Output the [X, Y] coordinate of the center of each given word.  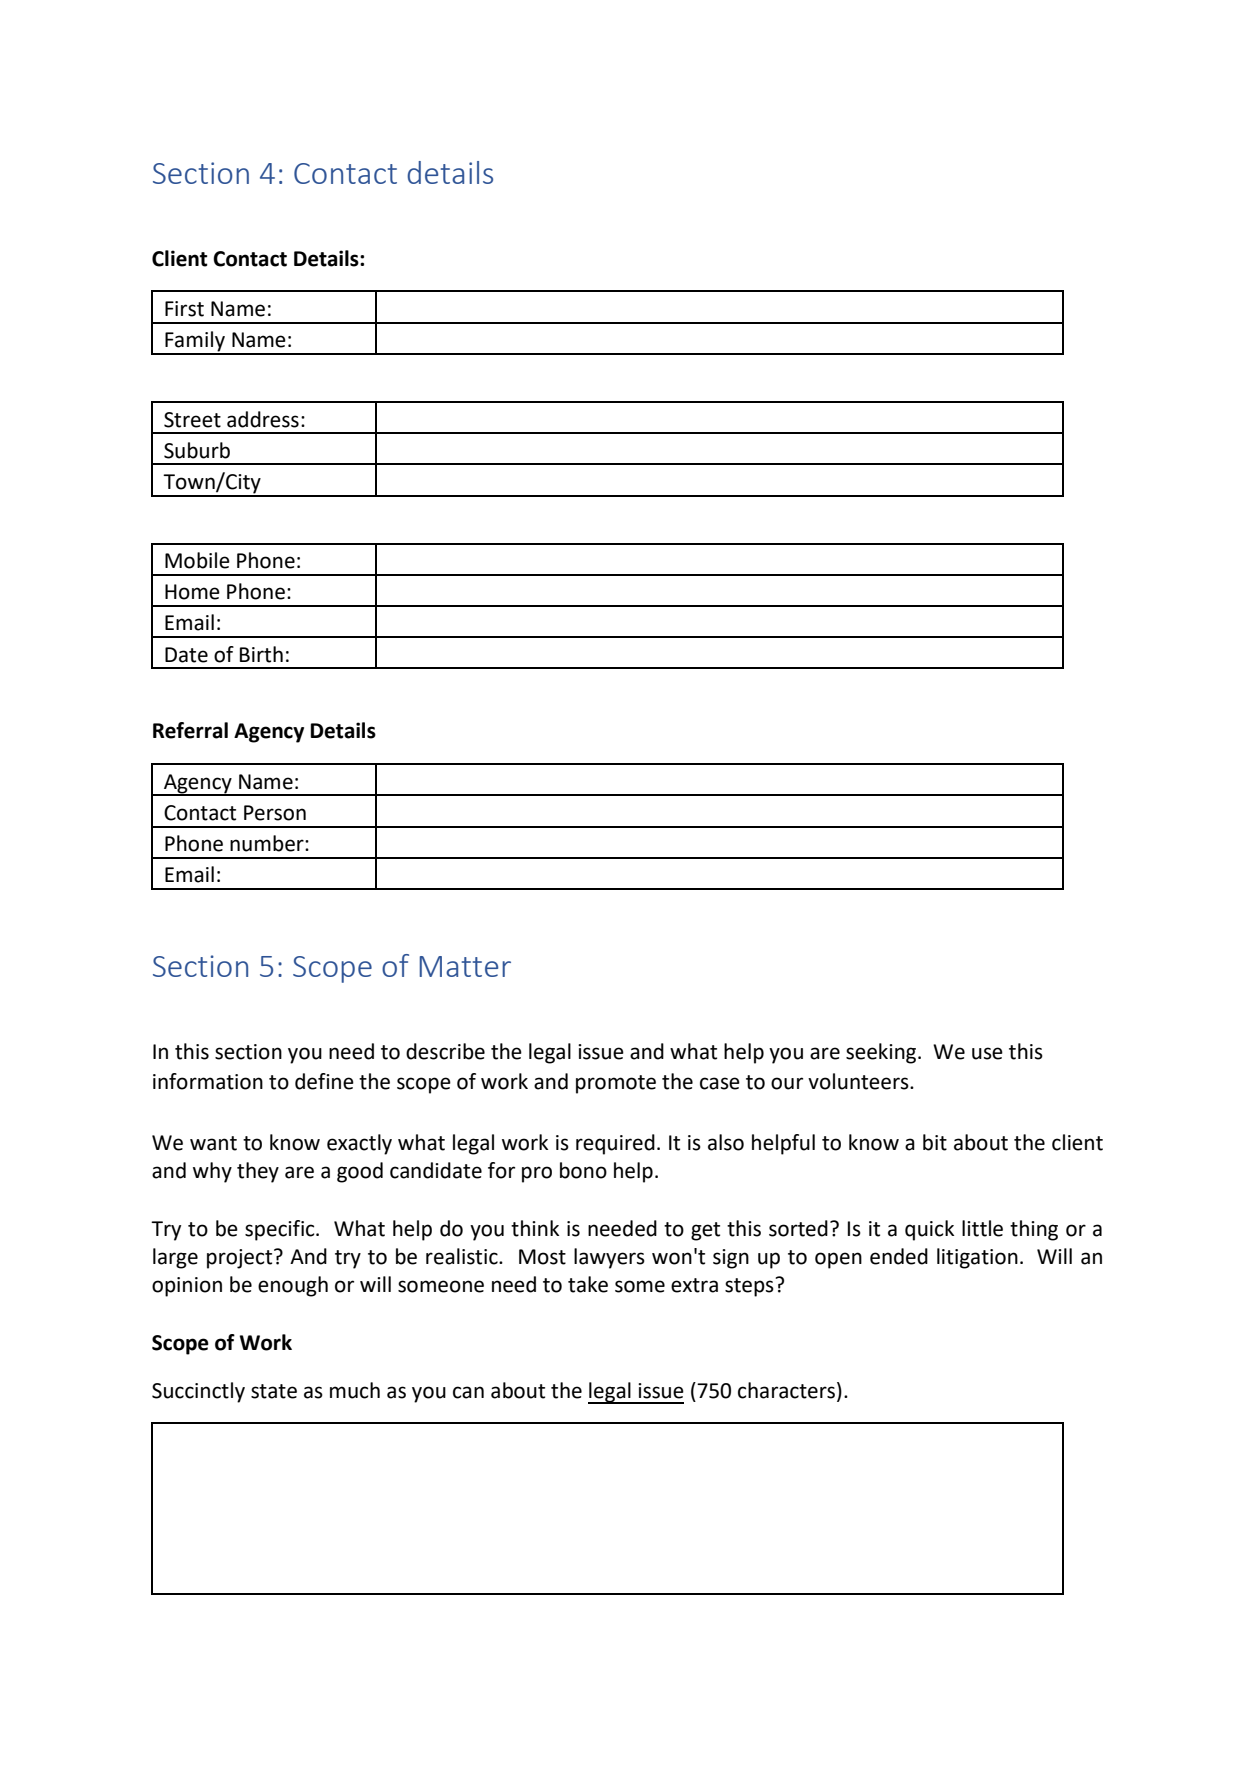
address [263, 419]
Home [192, 592]
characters [786, 1390]
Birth [261, 654]
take [588, 1284]
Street [192, 420]
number [268, 843]
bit [935, 1142]
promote [616, 1084]
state [274, 1391]
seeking [882, 1053]
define [324, 1081]
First [184, 309]
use [987, 1053]
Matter [465, 966]
